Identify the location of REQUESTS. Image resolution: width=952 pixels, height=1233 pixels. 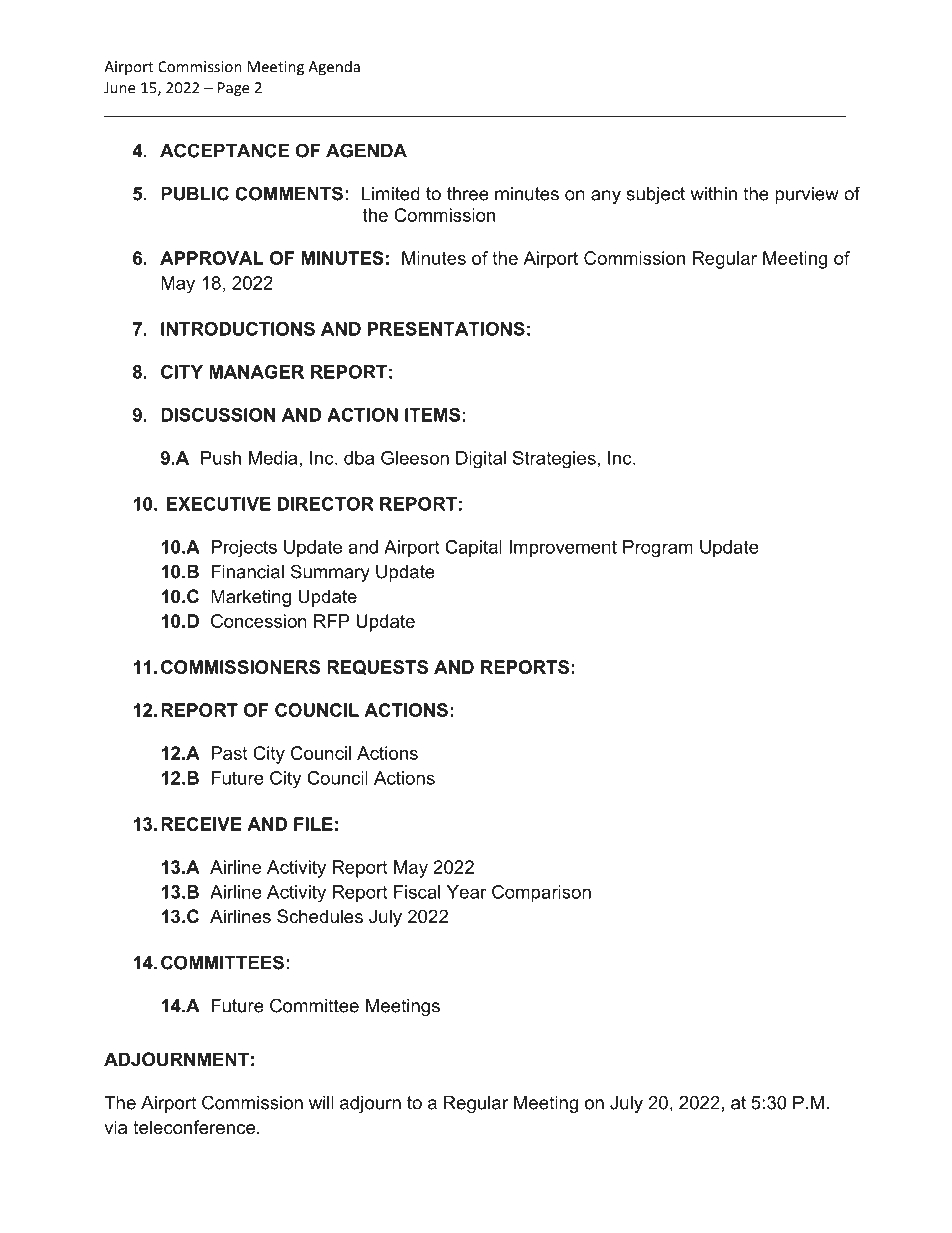
(377, 667).
